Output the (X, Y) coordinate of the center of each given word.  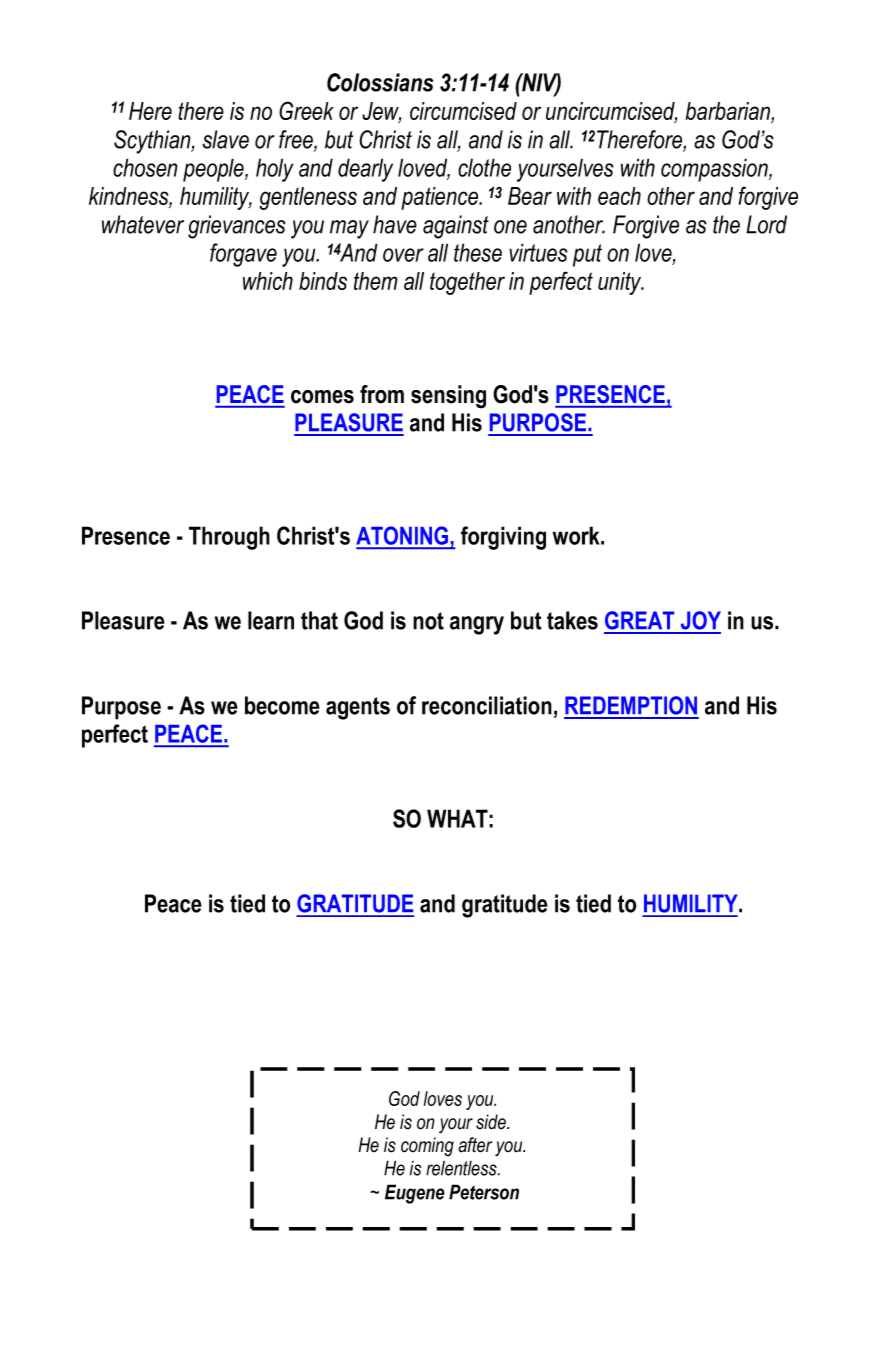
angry (477, 625)
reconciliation (487, 705)
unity (621, 283)
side (492, 1122)
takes (572, 620)
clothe (484, 167)
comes (322, 397)
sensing (448, 397)
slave (225, 139)
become (282, 705)
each (619, 196)
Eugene (415, 1194)
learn (271, 620)
